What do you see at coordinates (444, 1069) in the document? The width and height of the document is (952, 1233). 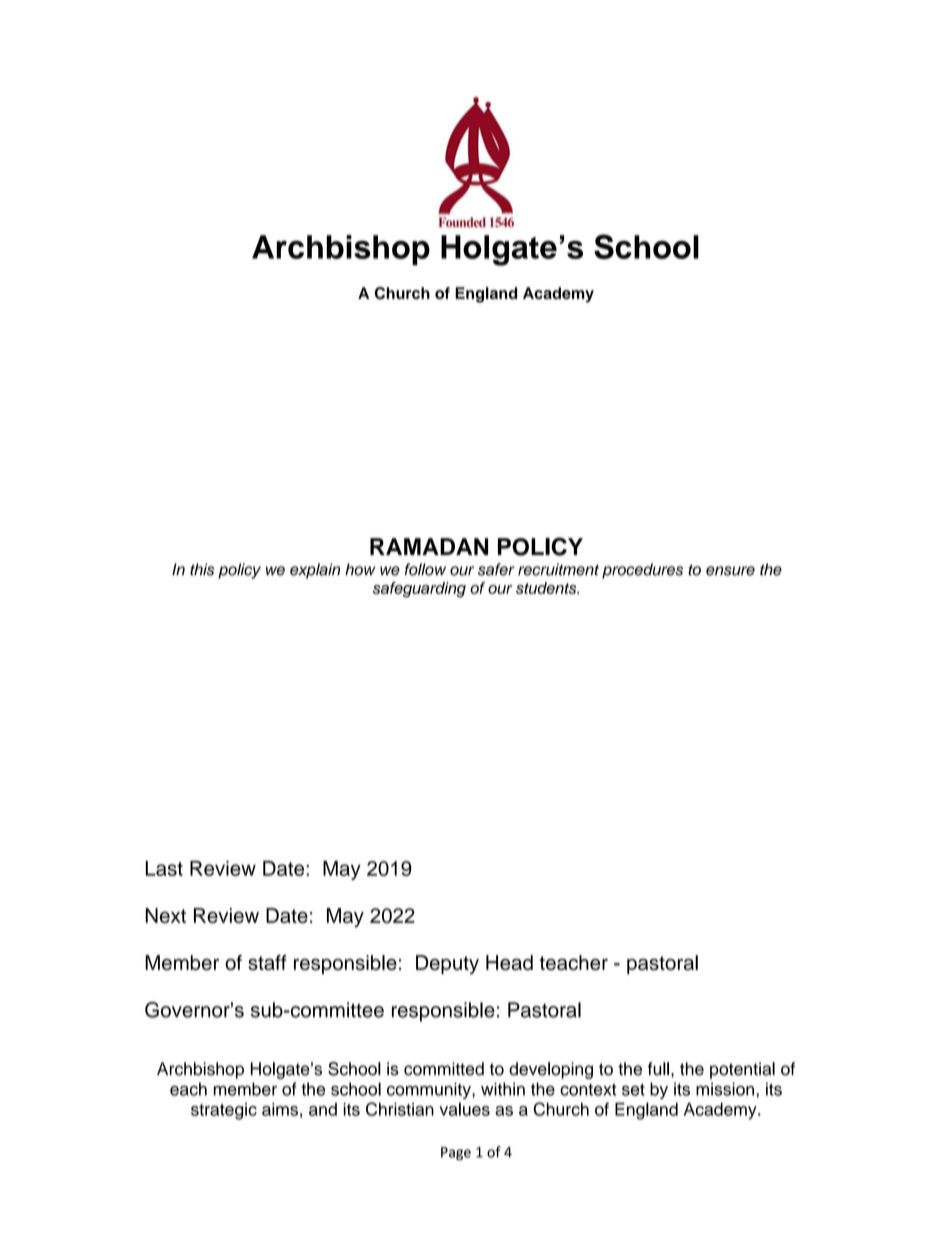 I see `committed` at bounding box center [444, 1069].
